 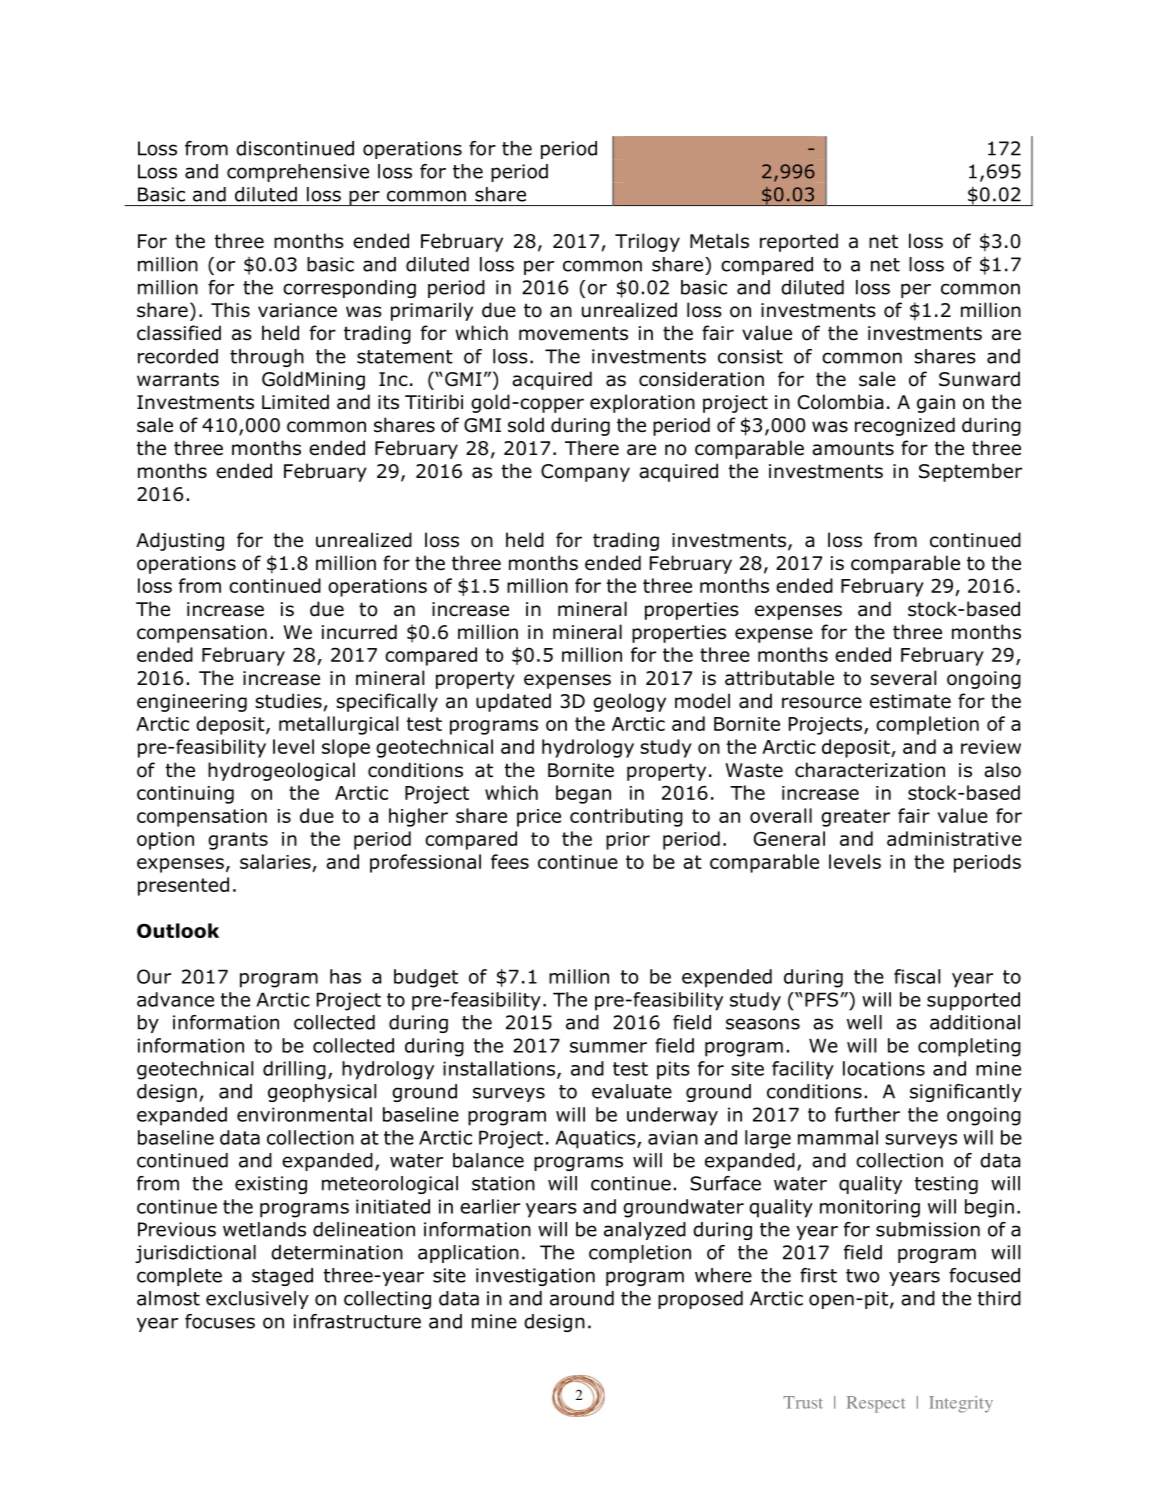 I want to click on summer, so click(x=608, y=1047).
